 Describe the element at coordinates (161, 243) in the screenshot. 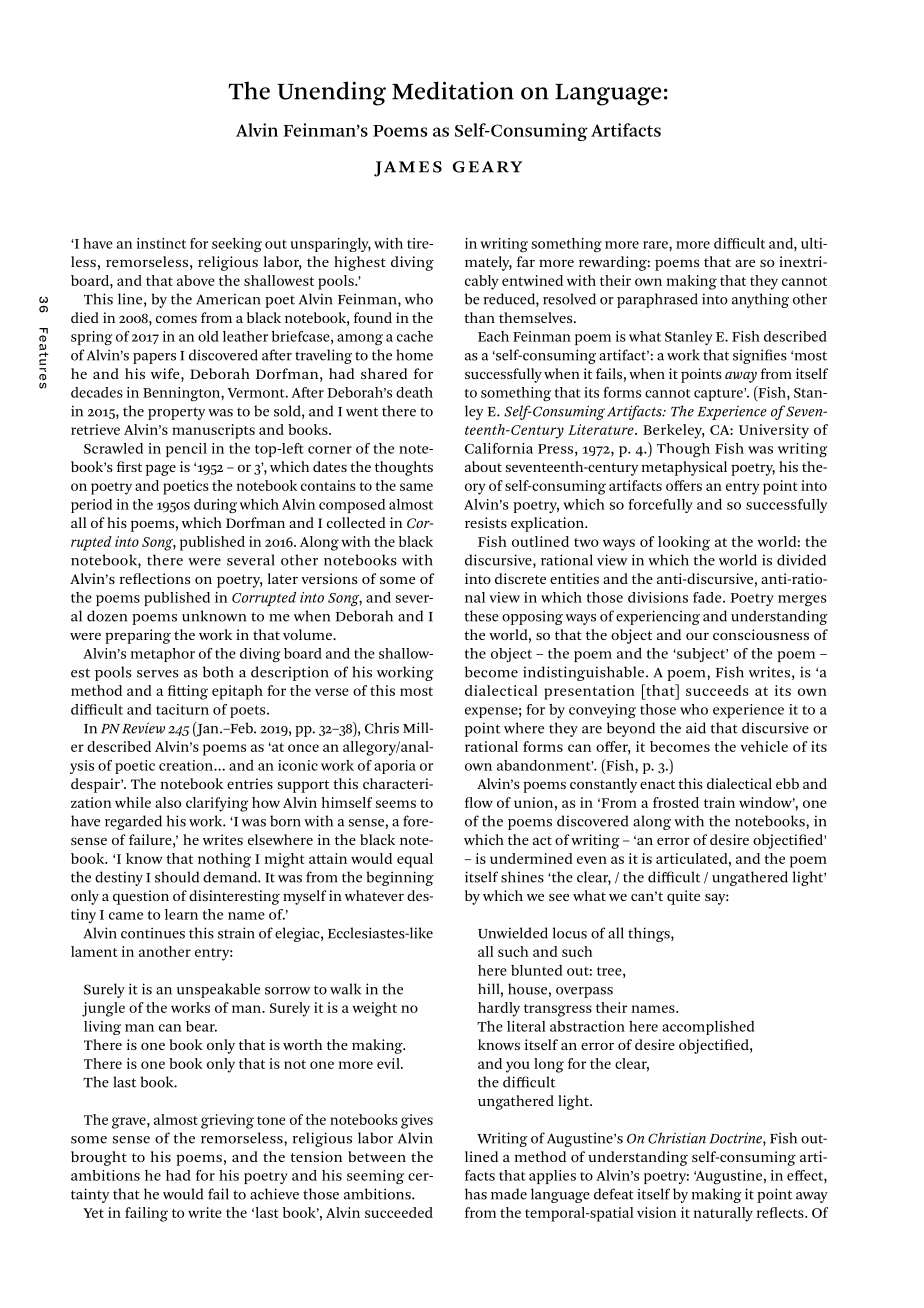

I see `instinct` at that location.
